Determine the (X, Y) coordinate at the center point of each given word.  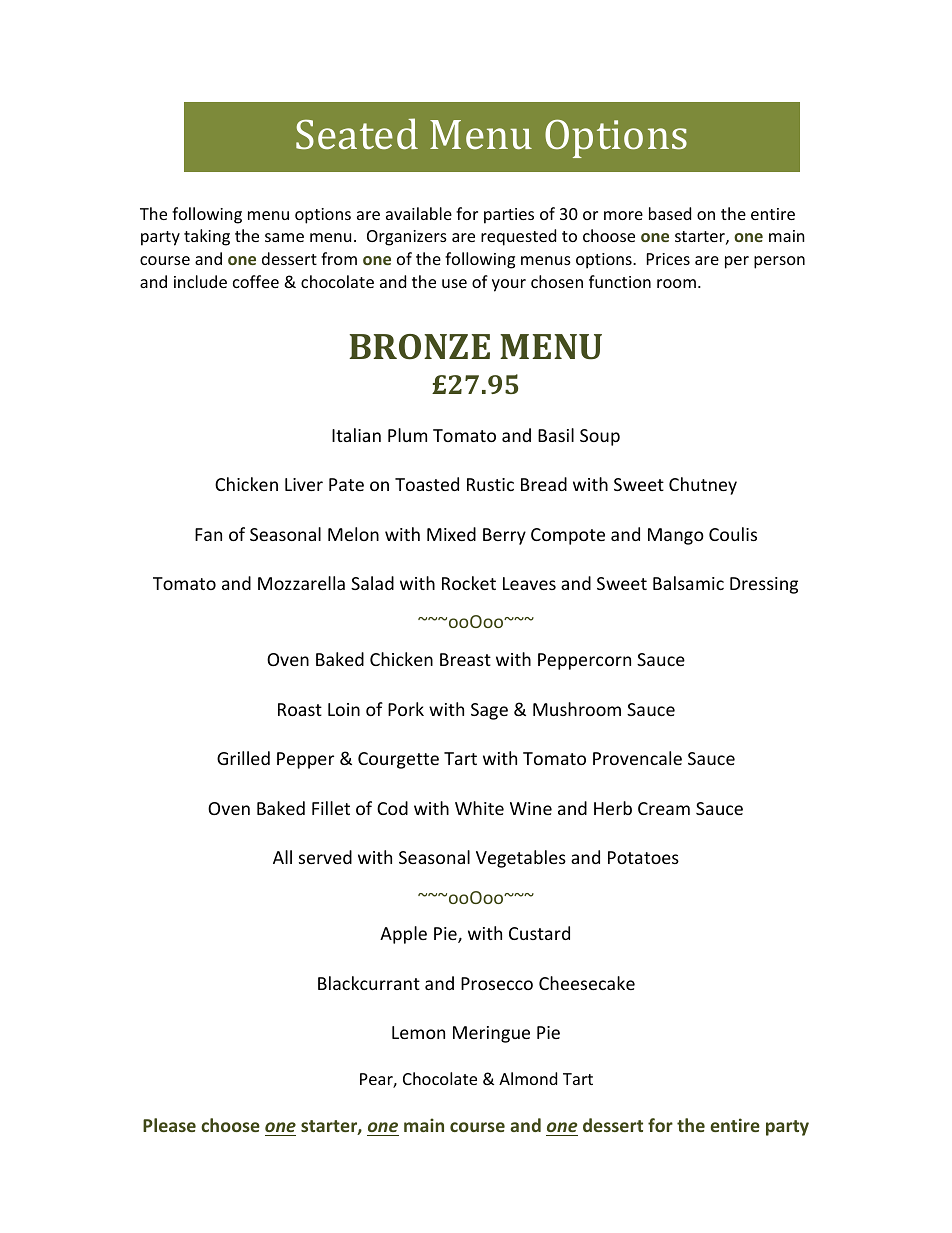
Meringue (491, 1034)
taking (207, 237)
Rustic (490, 484)
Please (169, 1125)
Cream (664, 808)
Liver (304, 484)
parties (509, 216)
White (479, 808)
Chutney (703, 486)
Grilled (243, 758)
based (670, 213)
